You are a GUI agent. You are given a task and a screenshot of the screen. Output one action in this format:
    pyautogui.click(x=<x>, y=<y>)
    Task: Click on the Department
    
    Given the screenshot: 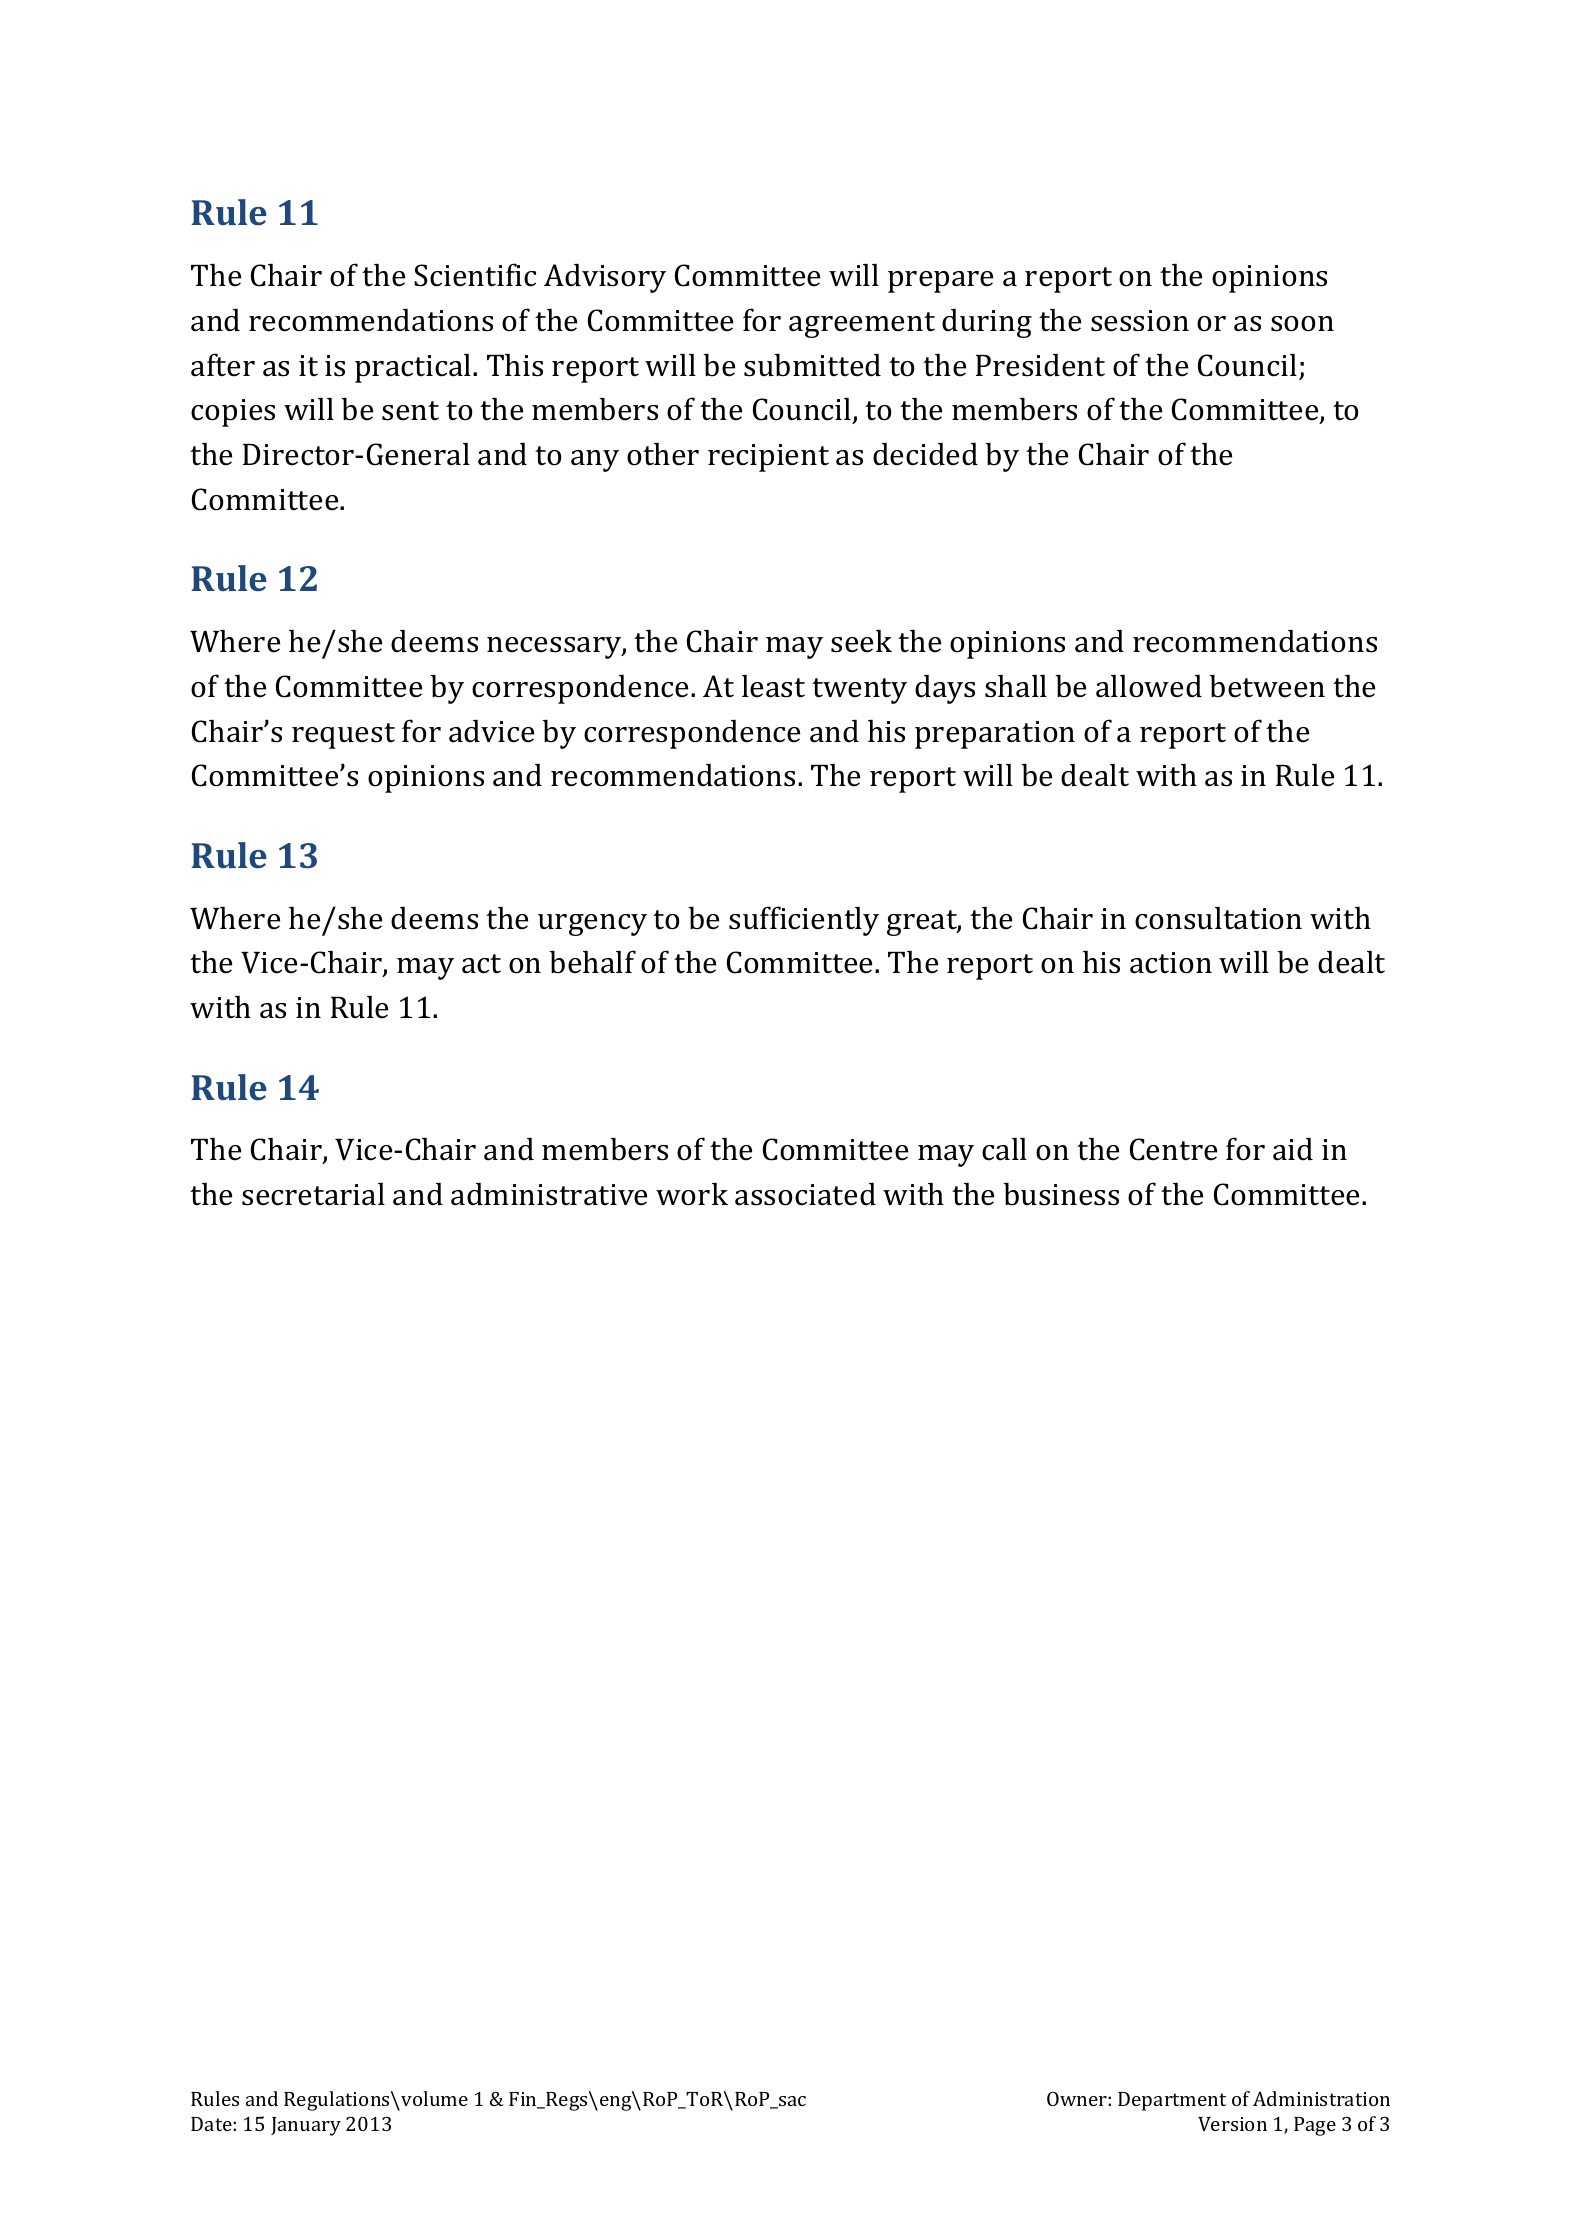 What is the action you would take?
    pyautogui.click(x=1172, y=2101)
